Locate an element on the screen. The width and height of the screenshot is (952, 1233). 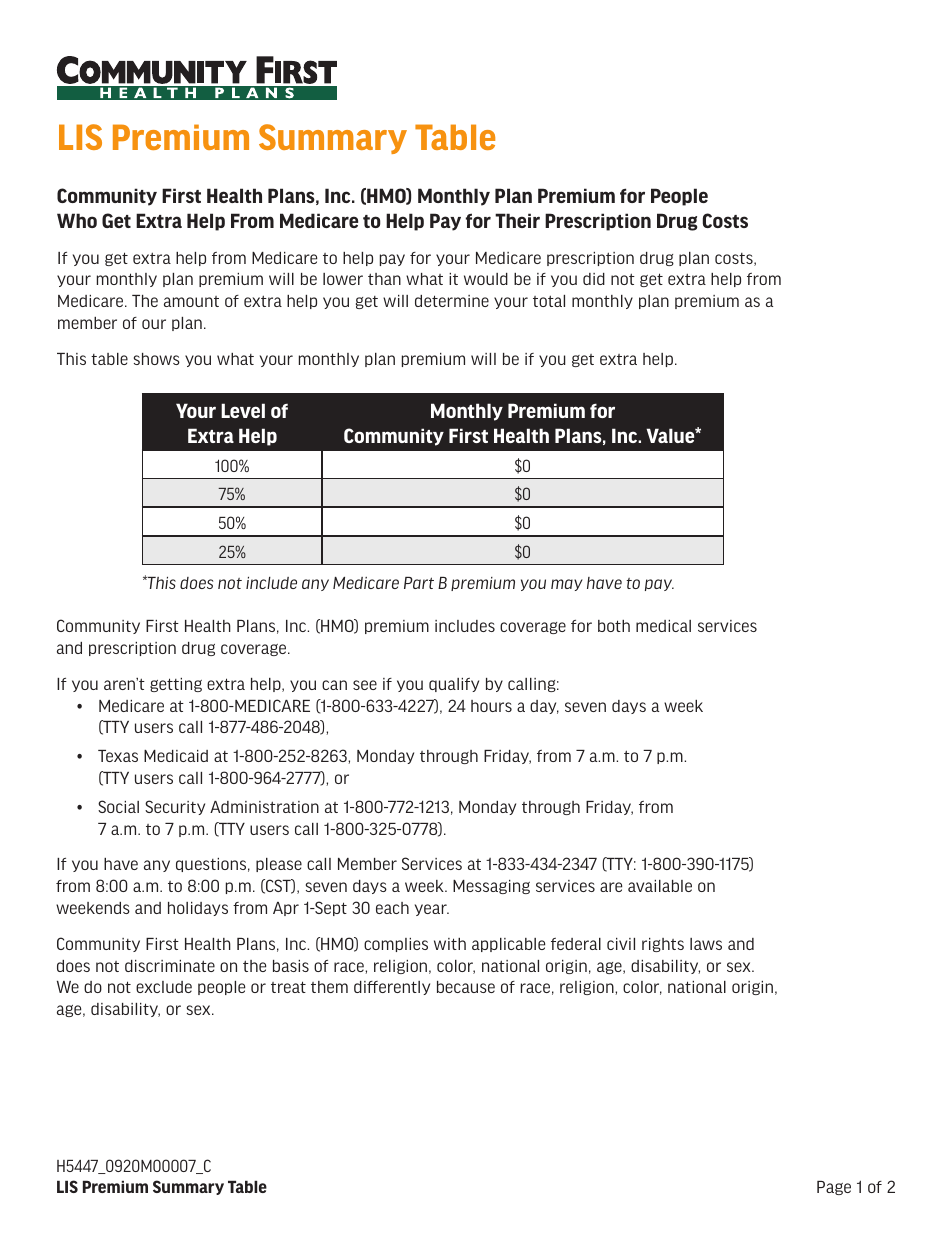
Page is located at coordinates (834, 1188).
